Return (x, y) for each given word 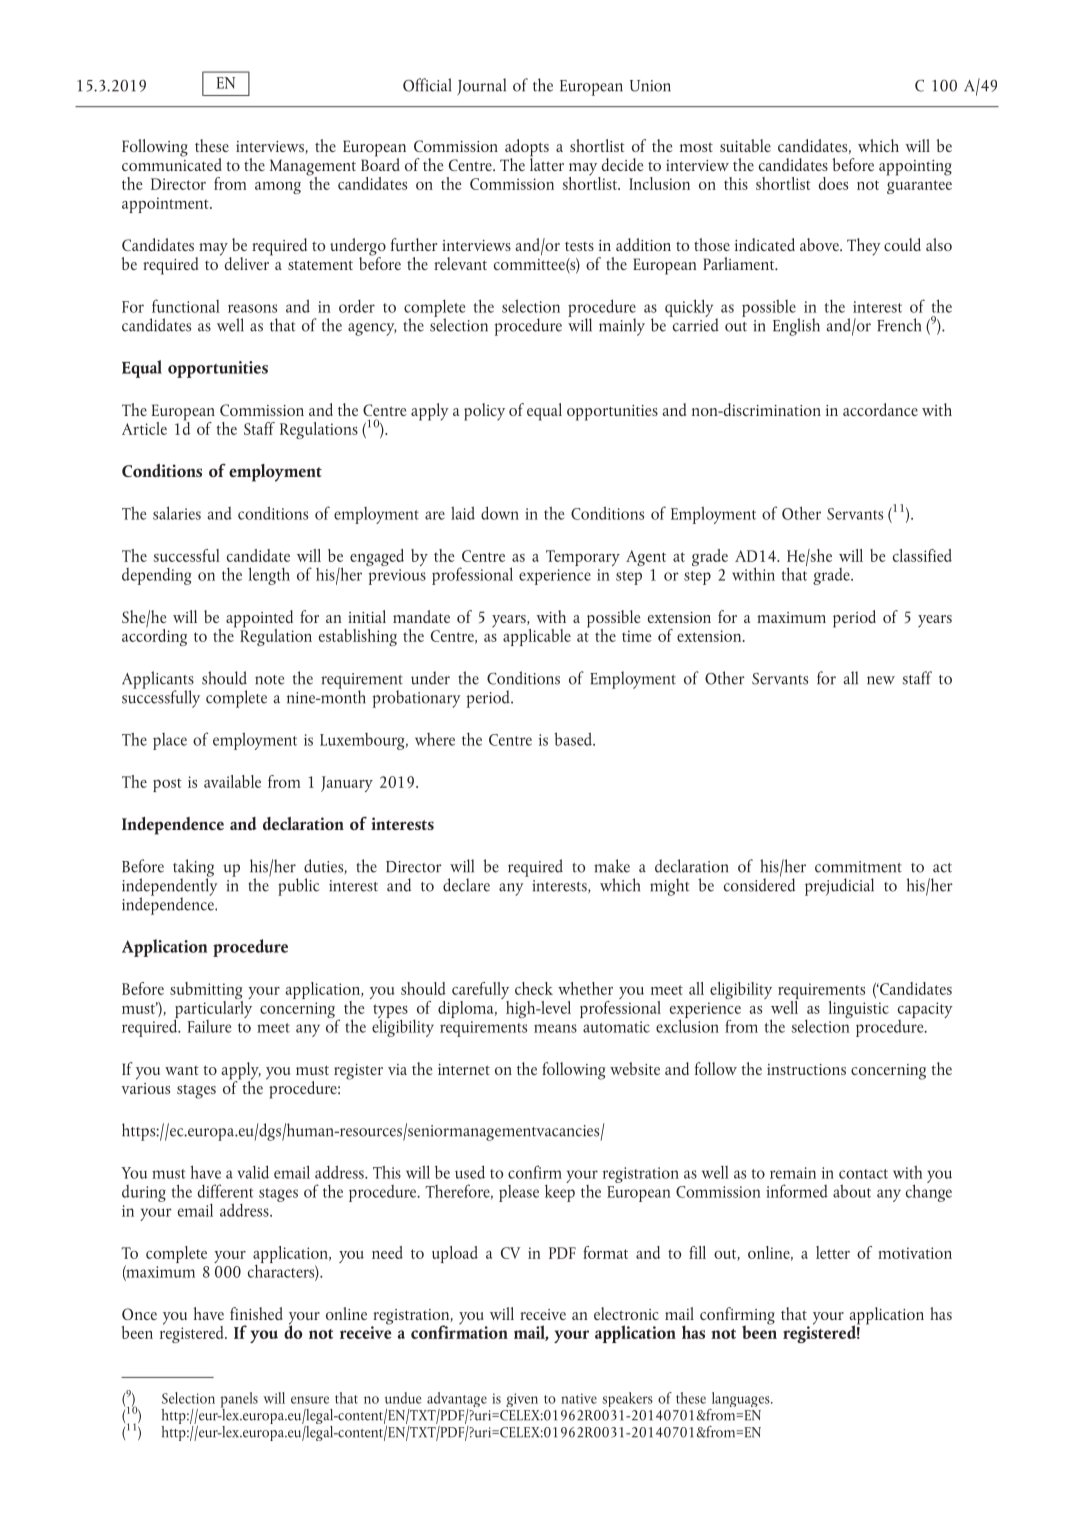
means (555, 1028)
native (579, 1398)
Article (144, 428)
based (574, 739)
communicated (172, 163)
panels (239, 1401)
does (833, 183)
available (232, 781)
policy (484, 412)
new (881, 680)
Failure (209, 1026)
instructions (806, 1069)
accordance (880, 409)
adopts (527, 149)
